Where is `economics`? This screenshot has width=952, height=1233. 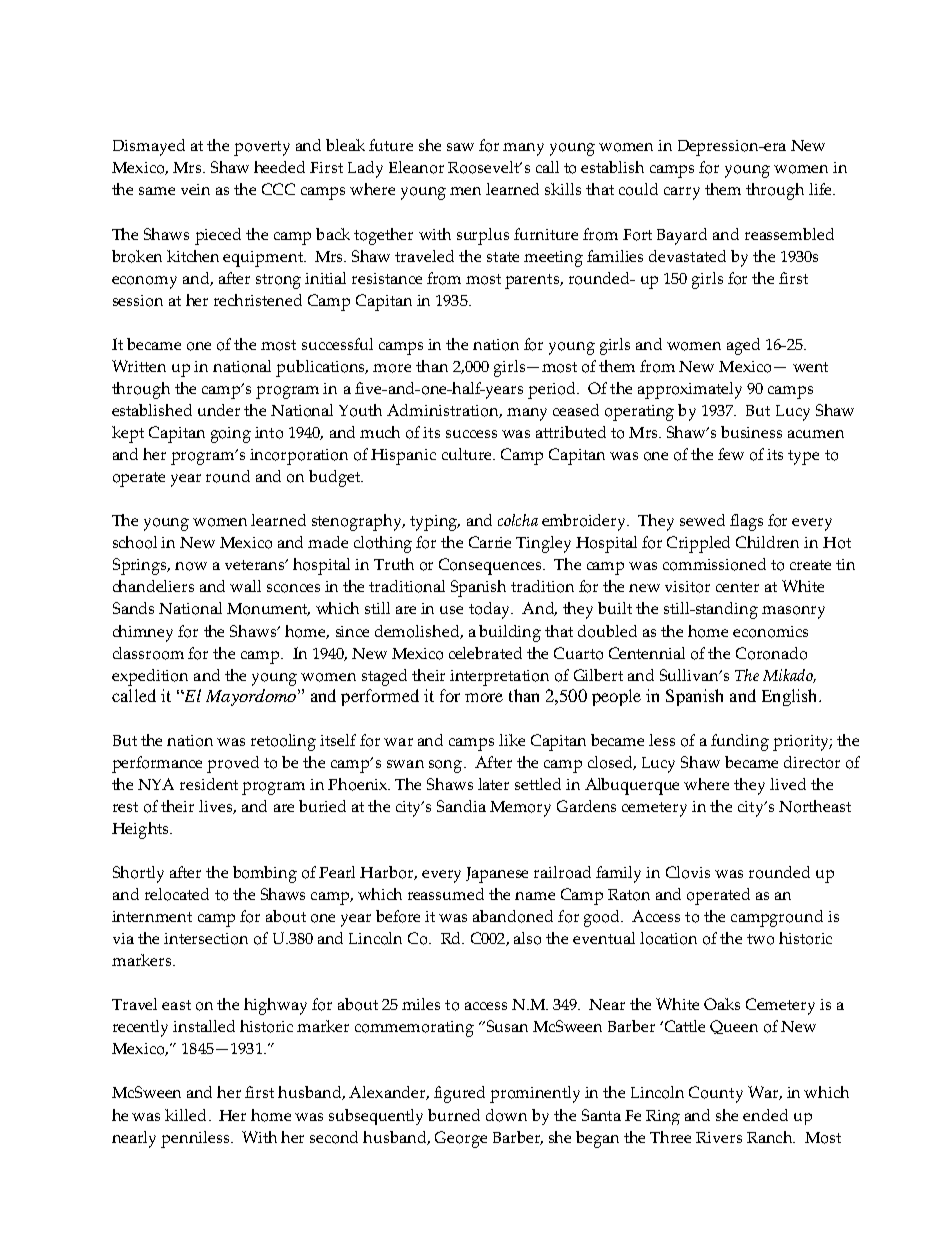
economics is located at coordinates (770, 632).
